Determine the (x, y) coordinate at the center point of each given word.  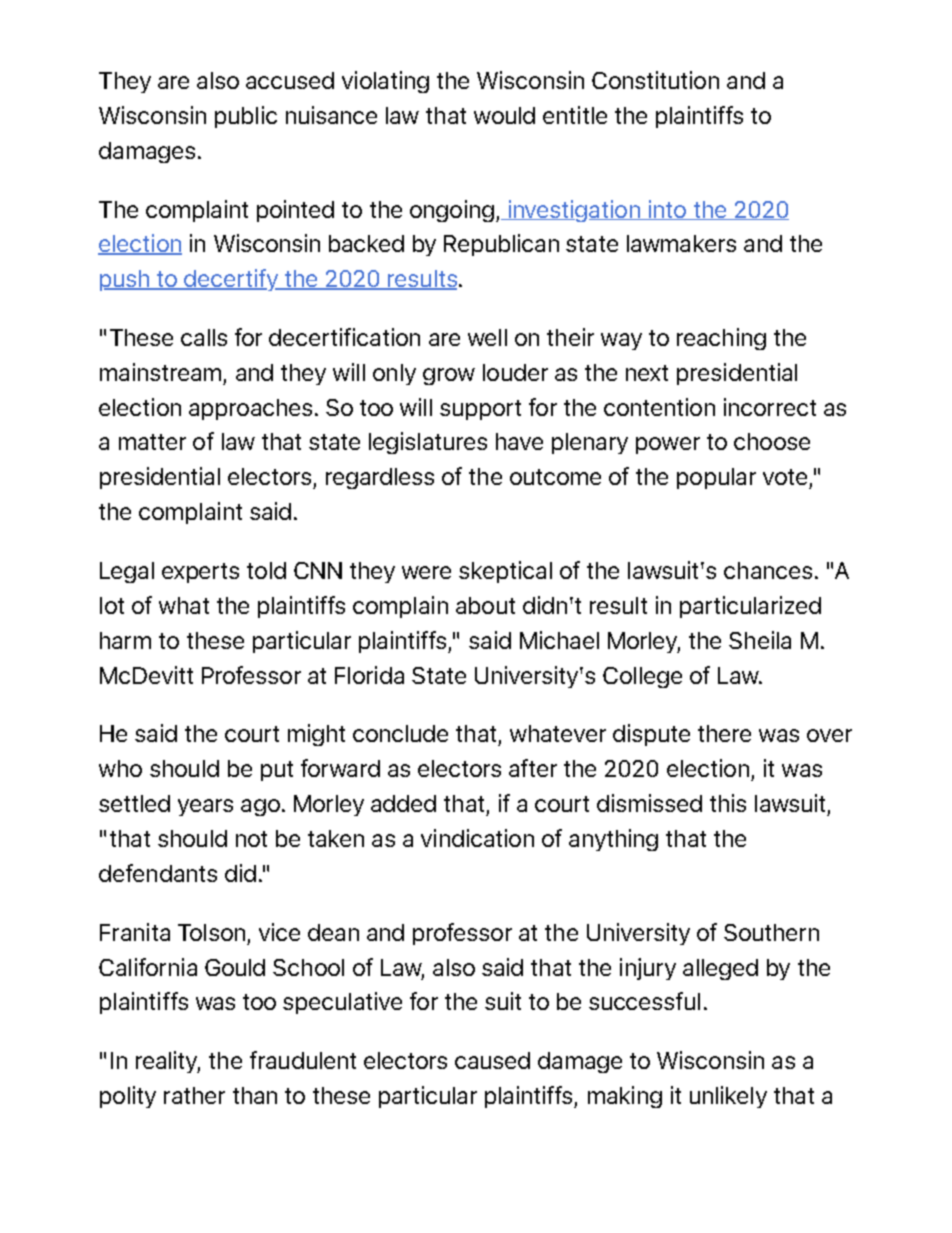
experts (200, 573)
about (485, 605)
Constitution (655, 80)
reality (168, 1062)
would (504, 115)
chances (768, 570)
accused (290, 80)
